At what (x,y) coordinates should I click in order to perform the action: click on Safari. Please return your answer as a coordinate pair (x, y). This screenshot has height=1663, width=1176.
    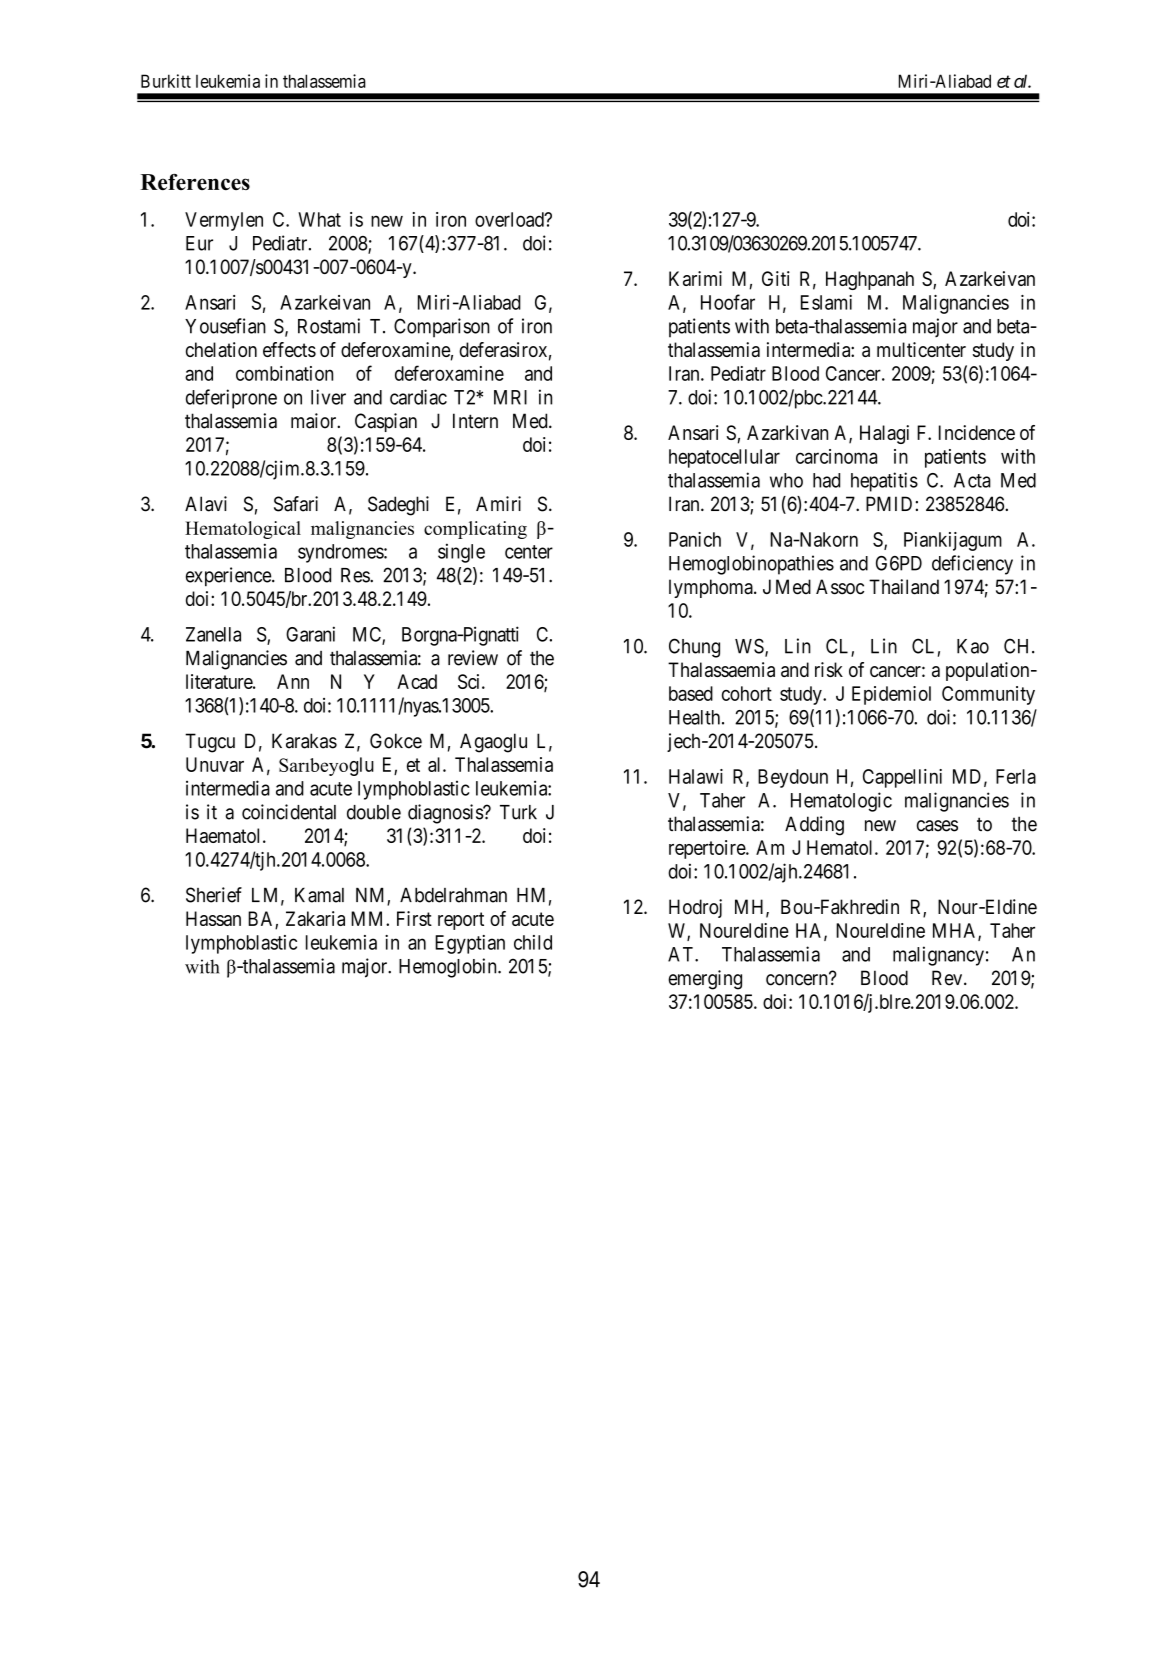
    Looking at the image, I should click on (296, 504).
